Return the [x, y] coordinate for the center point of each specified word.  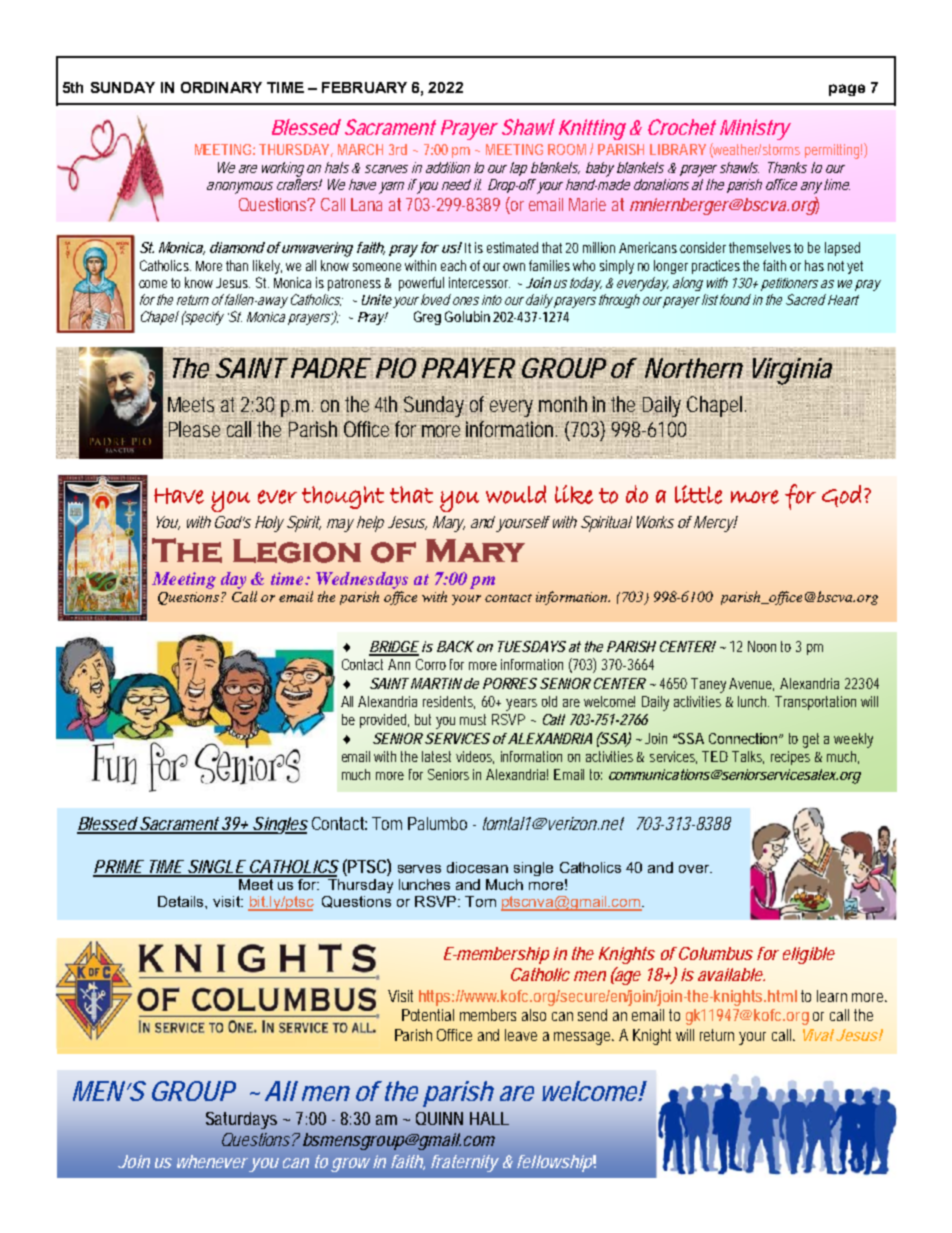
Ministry [755, 129]
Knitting [592, 129]
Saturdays [241, 1120]
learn [832, 996]
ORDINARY [221, 87]
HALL [489, 1118]
